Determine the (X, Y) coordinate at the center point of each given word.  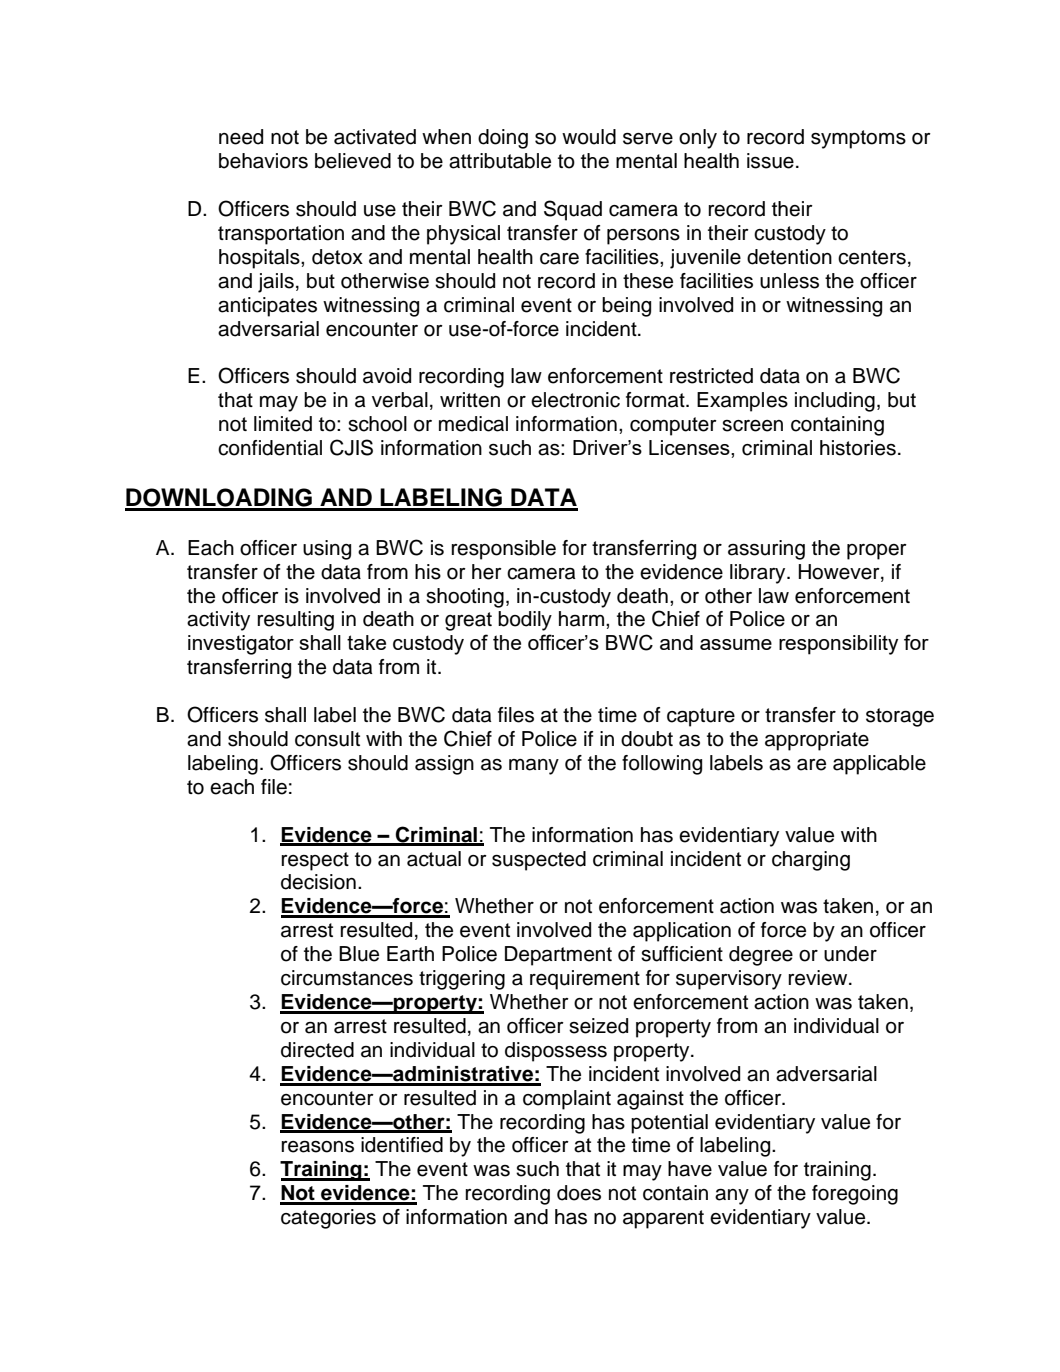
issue (770, 161)
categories (328, 1219)
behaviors (263, 161)
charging (811, 861)
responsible (503, 550)
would (589, 137)
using (327, 550)
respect (315, 861)
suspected (539, 861)
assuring (766, 550)
